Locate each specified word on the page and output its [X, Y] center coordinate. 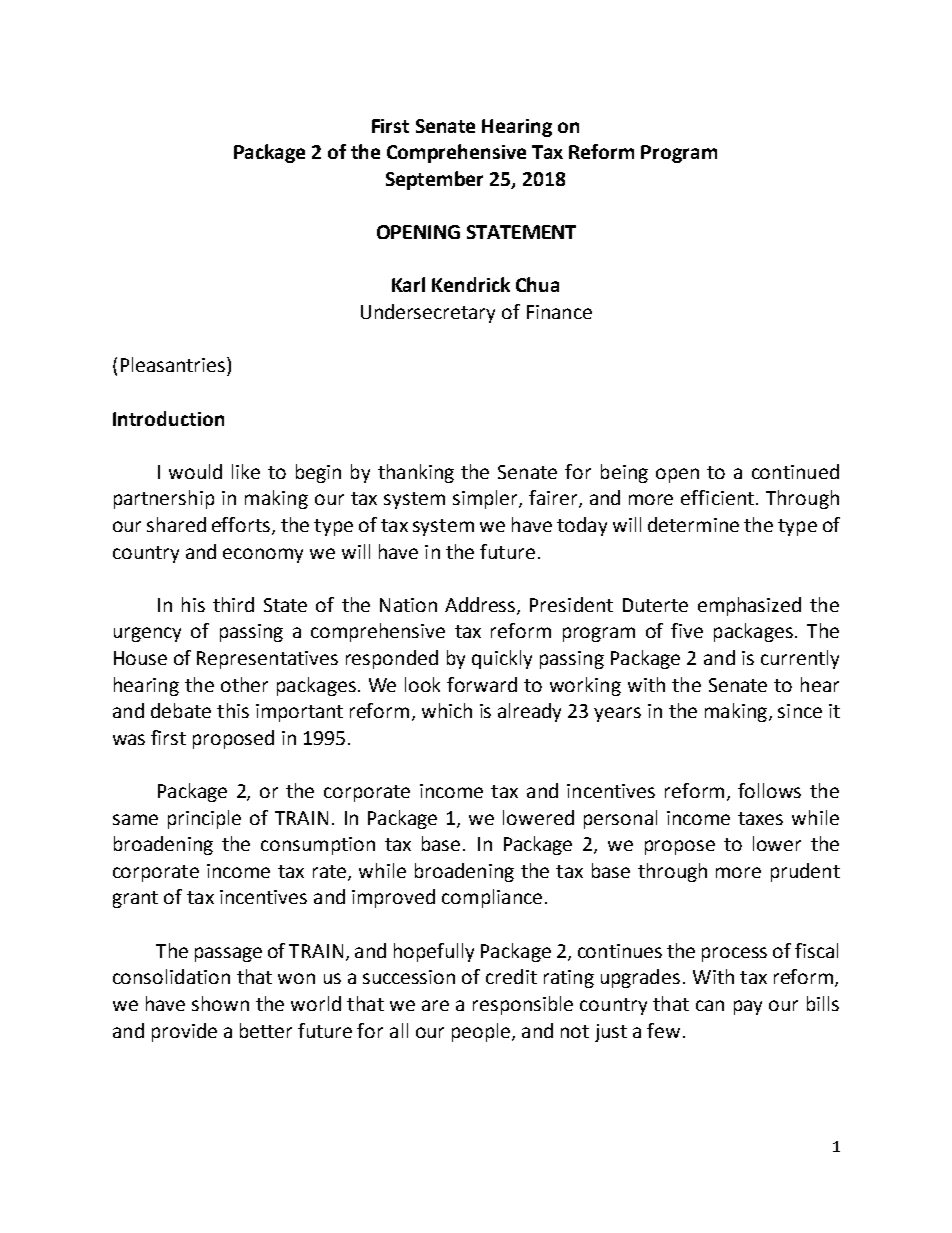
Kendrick [471, 284]
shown [220, 1003]
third [233, 604]
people [481, 1032]
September [434, 180]
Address [481, 605]
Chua [537, 284]
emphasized [749, 606]
